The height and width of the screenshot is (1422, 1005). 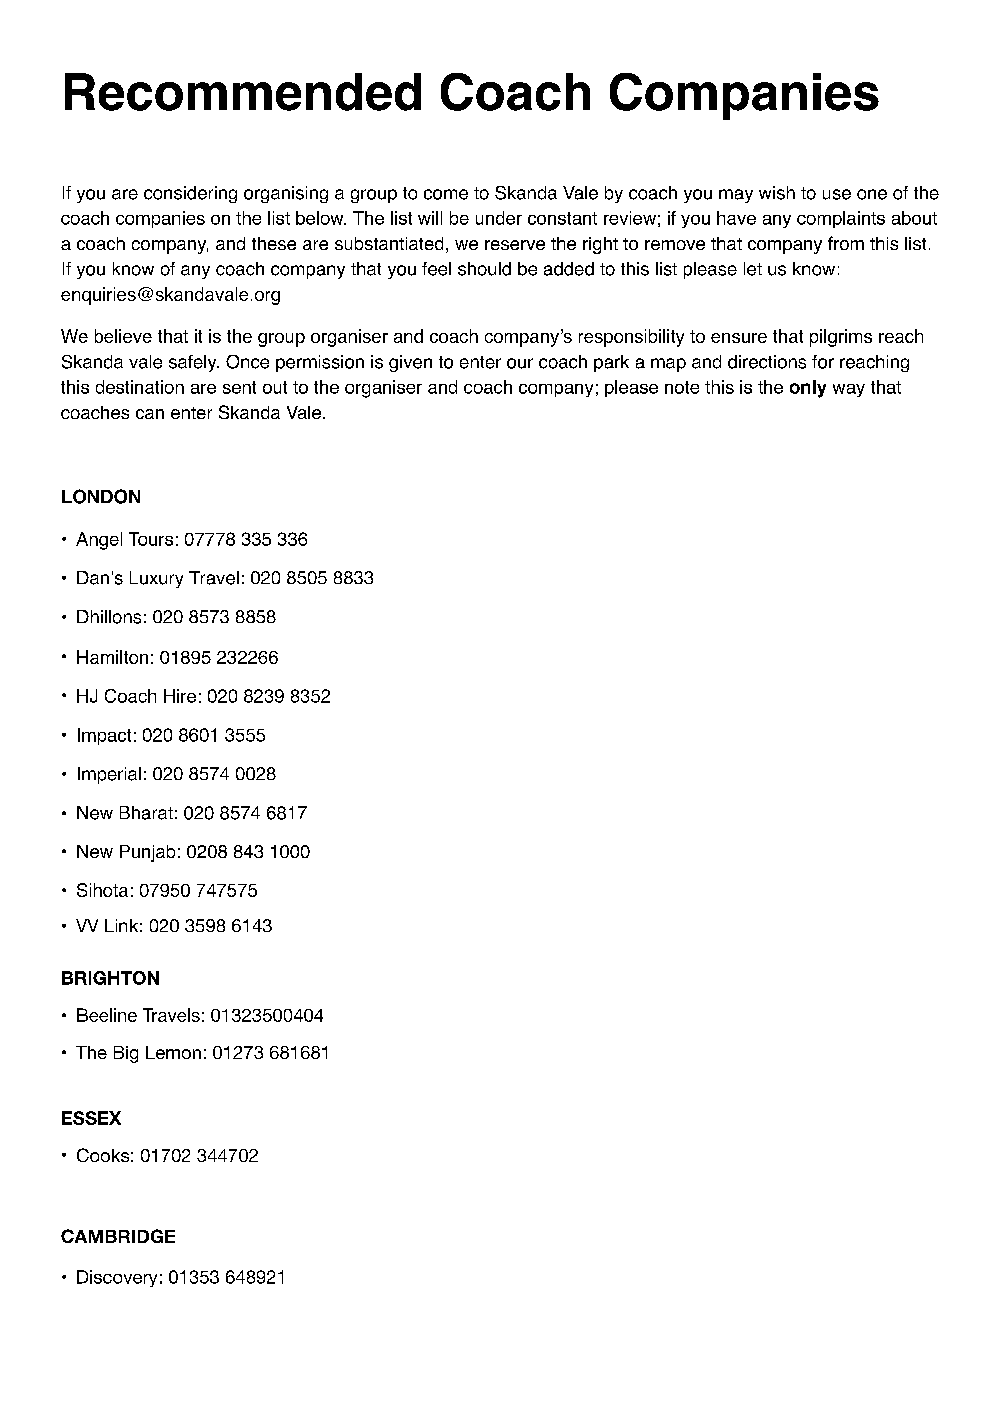 I want to click on use, so click(x=837, y=194).
